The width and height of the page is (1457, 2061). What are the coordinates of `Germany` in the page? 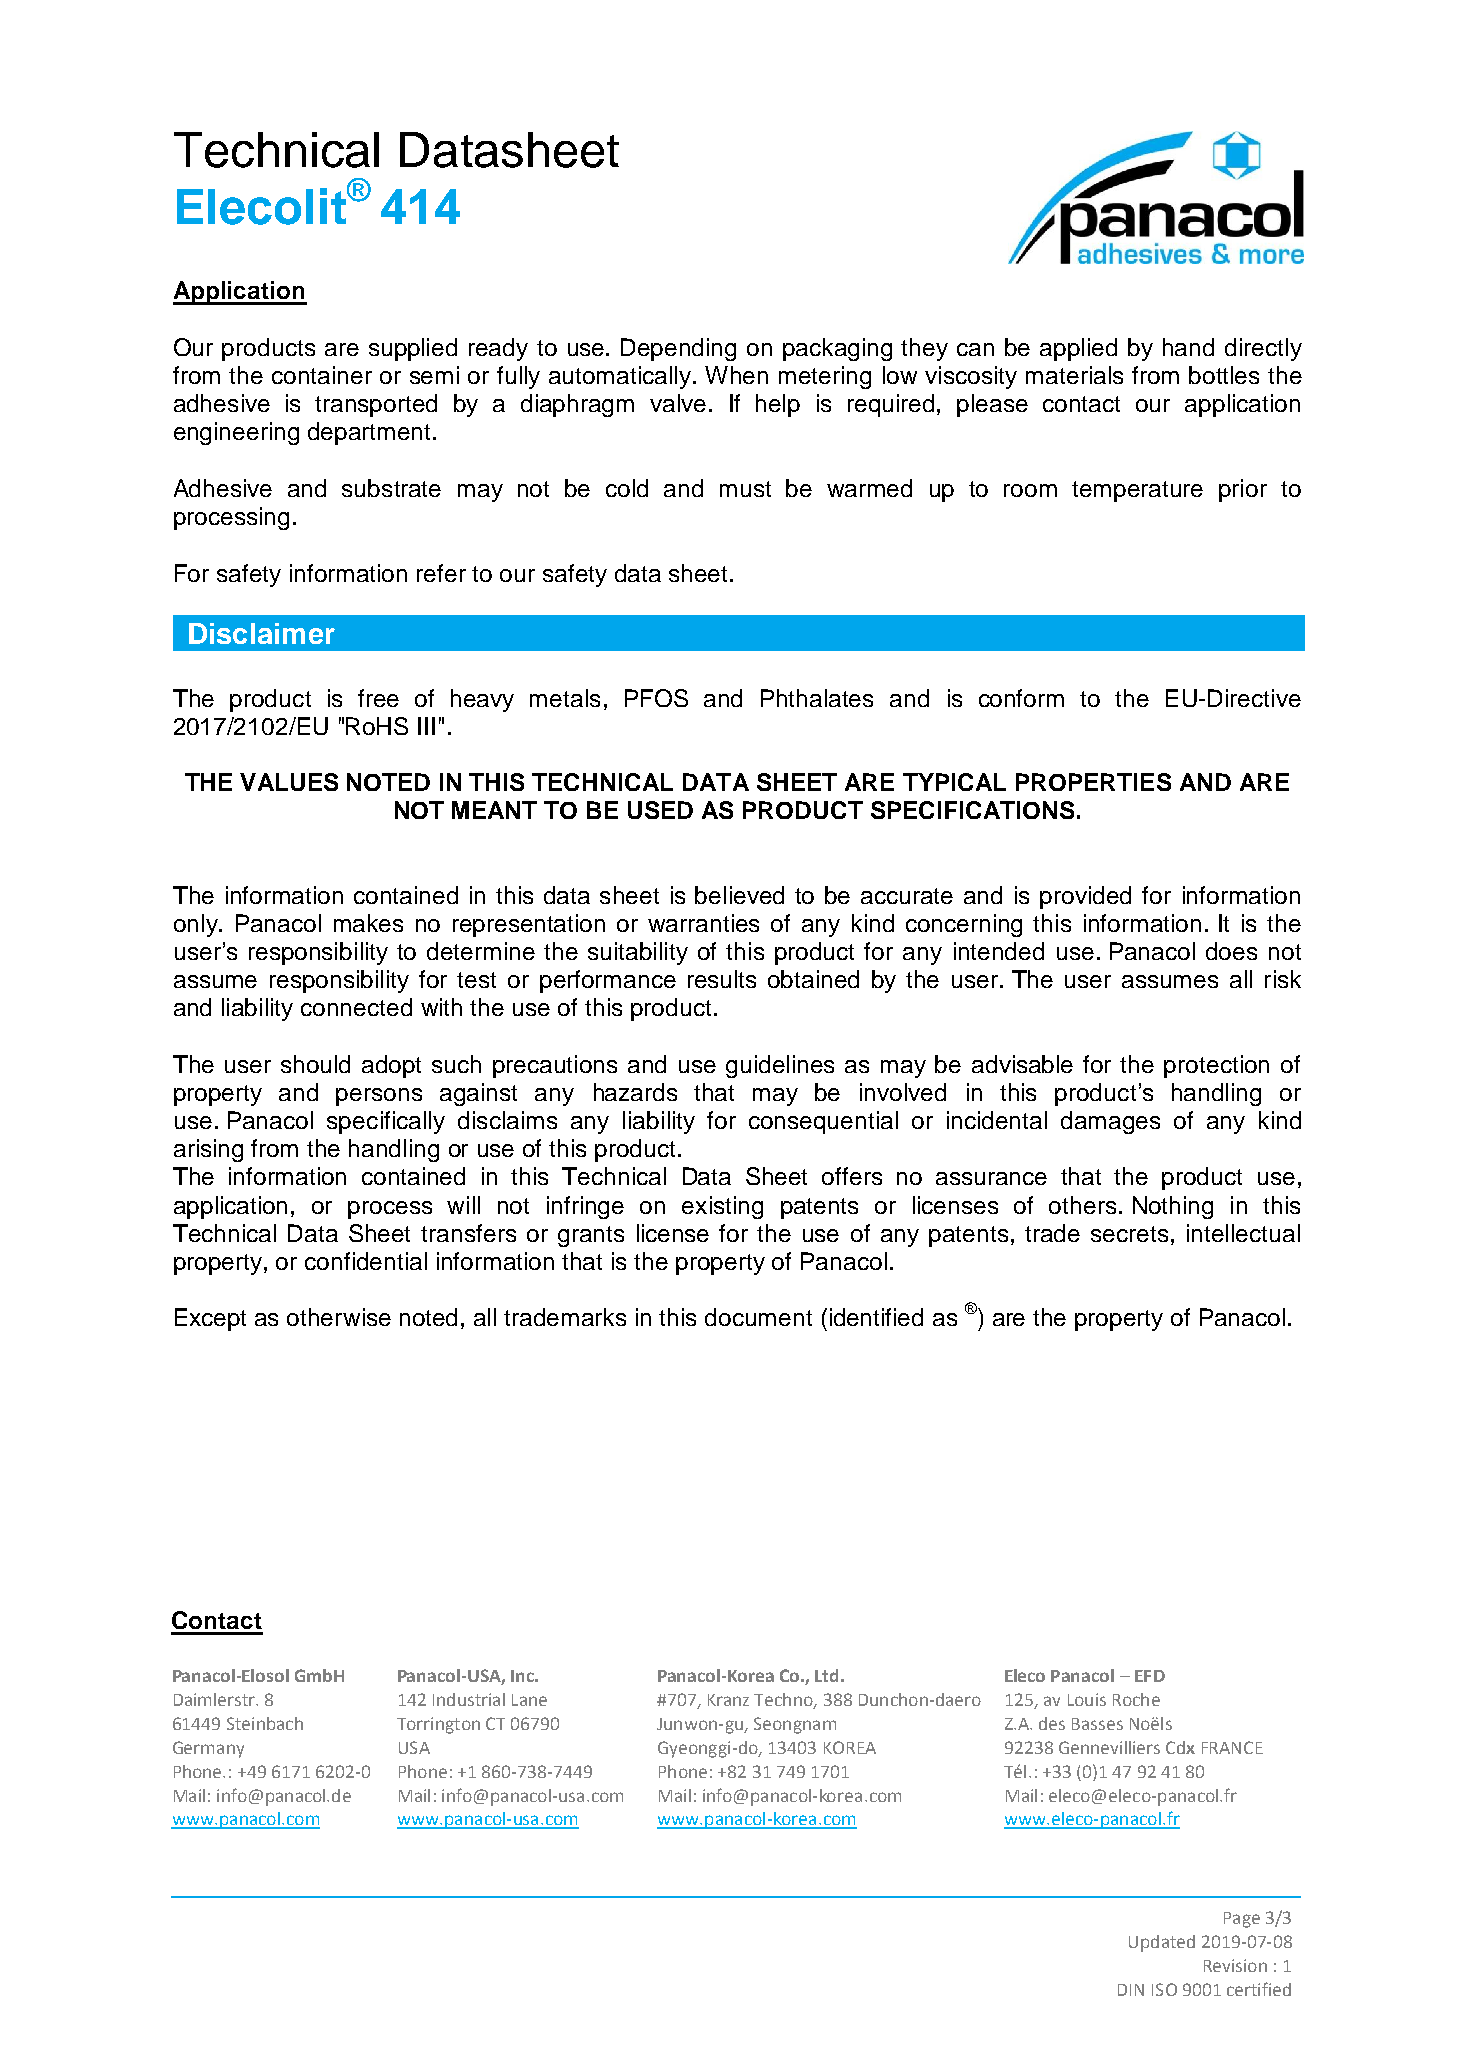 It's located at (208, 1749).
